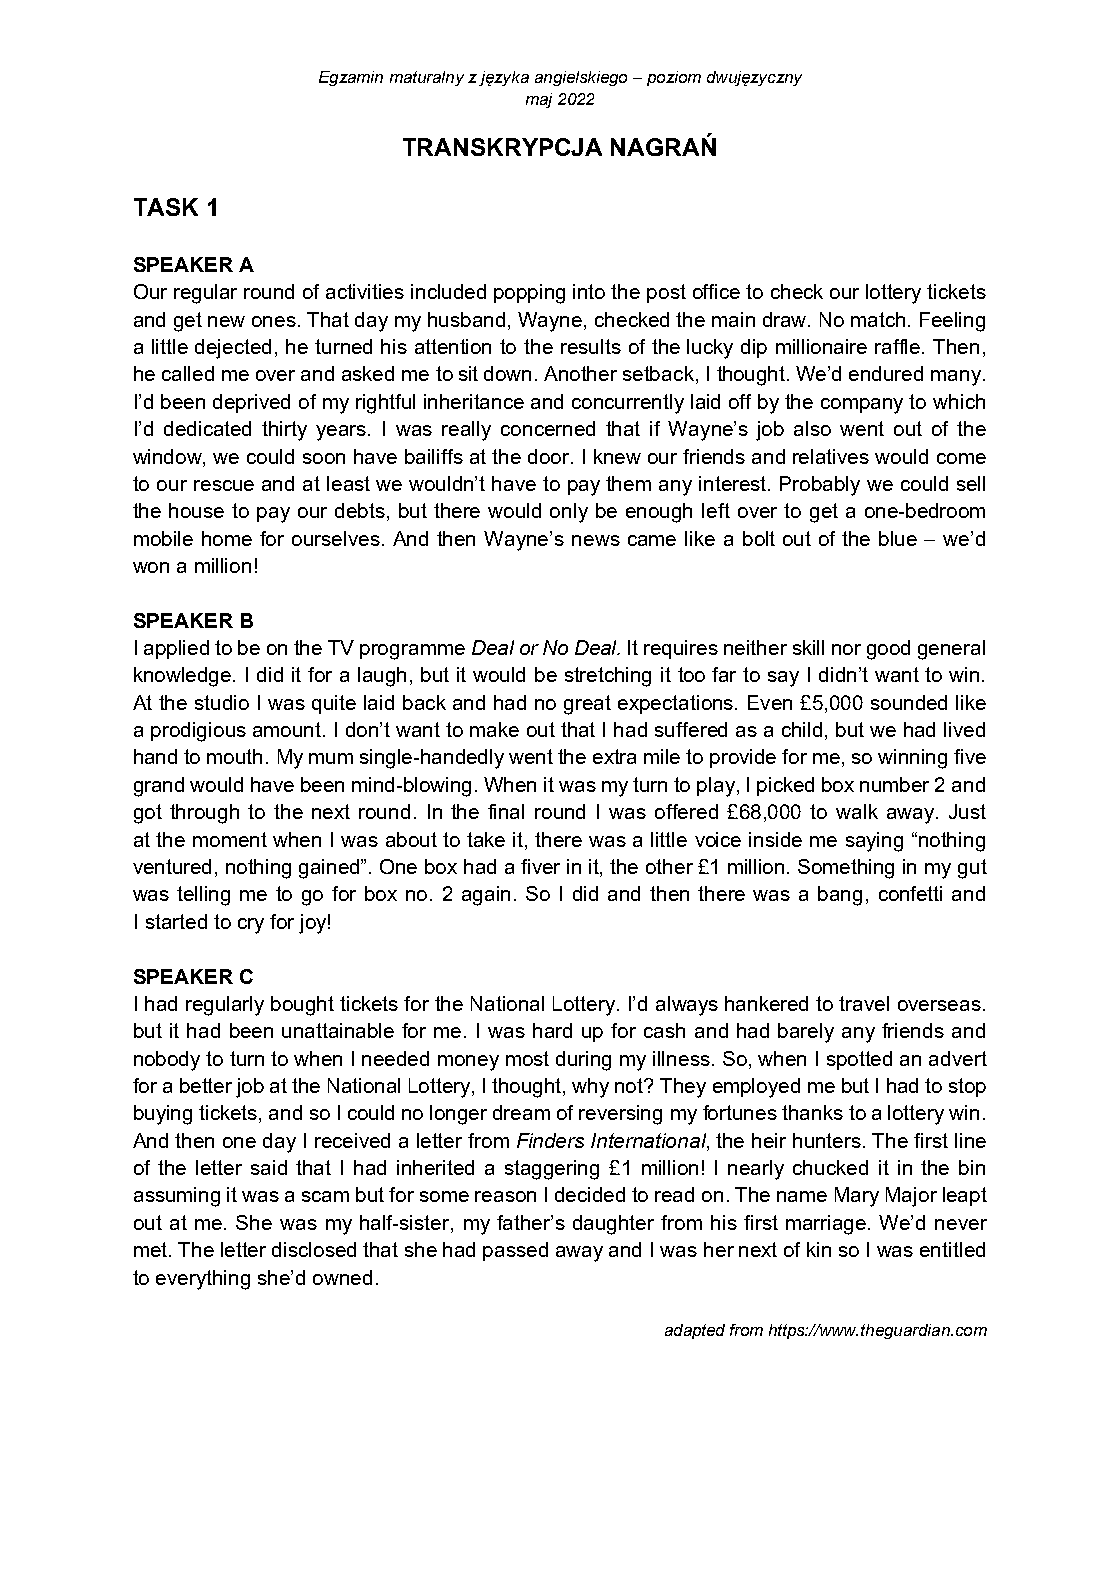 The image size is (1120, 1584). Describe the element at coordinates (898, 538) in the screenshot. I see `blue` at that location.
